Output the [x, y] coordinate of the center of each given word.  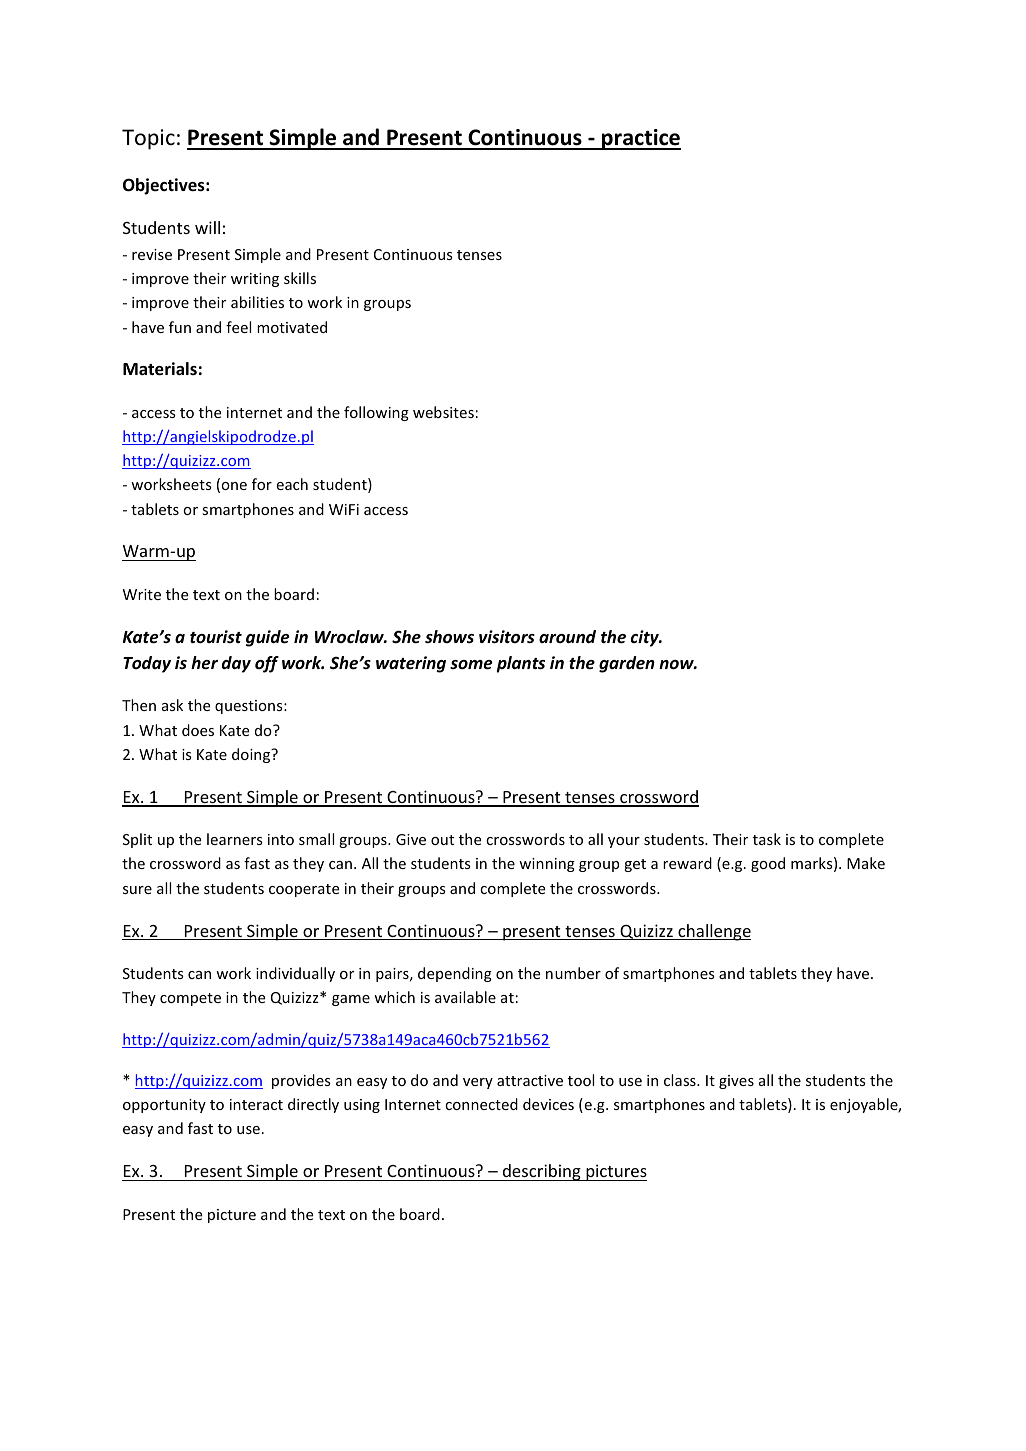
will [207, 227]
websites [443, 412]
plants [521, 664]
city [646, 638]
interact [256, 1104]
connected [481, 1104]
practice [640, 139]
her [204, 663]
